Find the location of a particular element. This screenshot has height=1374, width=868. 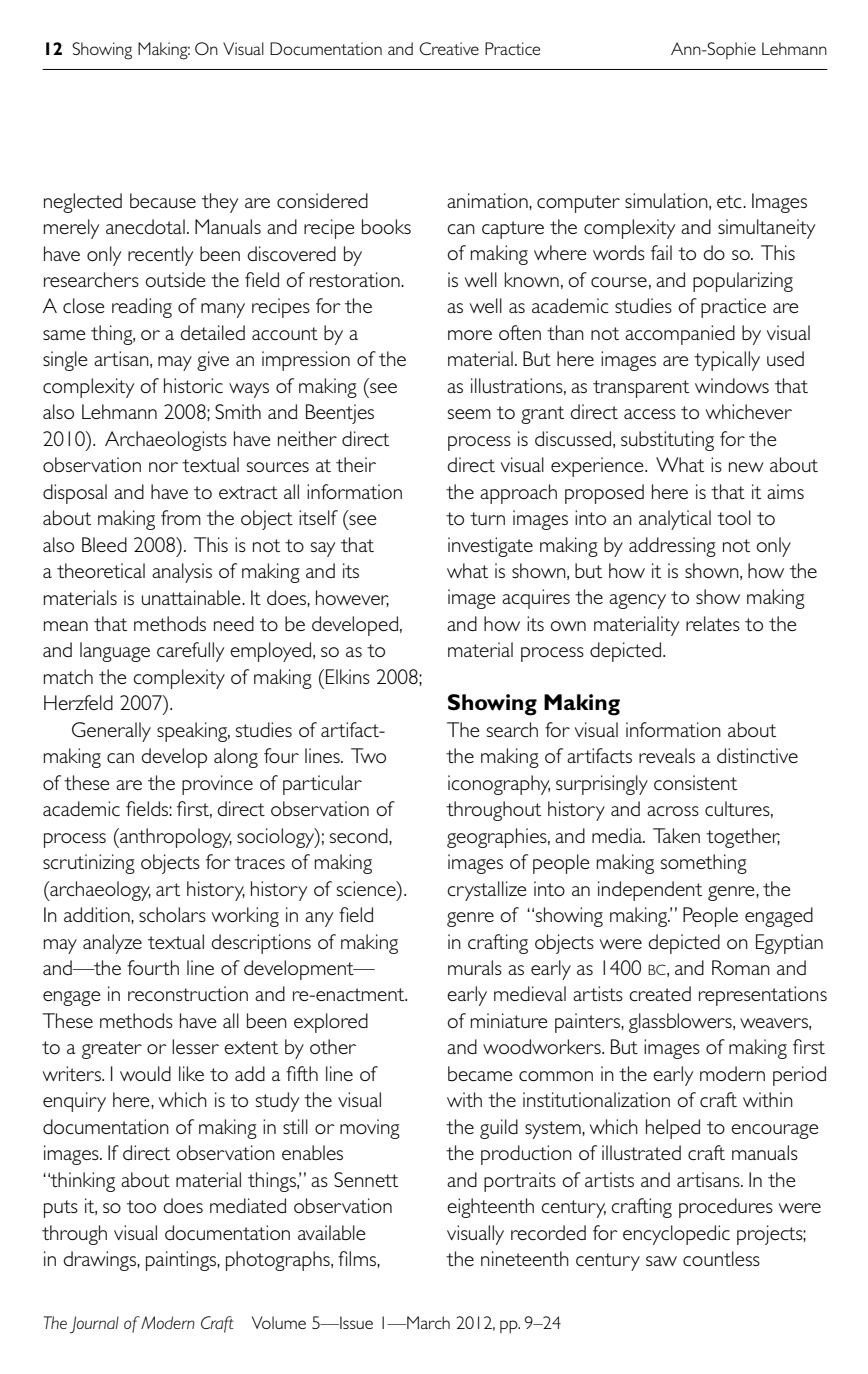

Elkins is located at coordinates (348, 676).
